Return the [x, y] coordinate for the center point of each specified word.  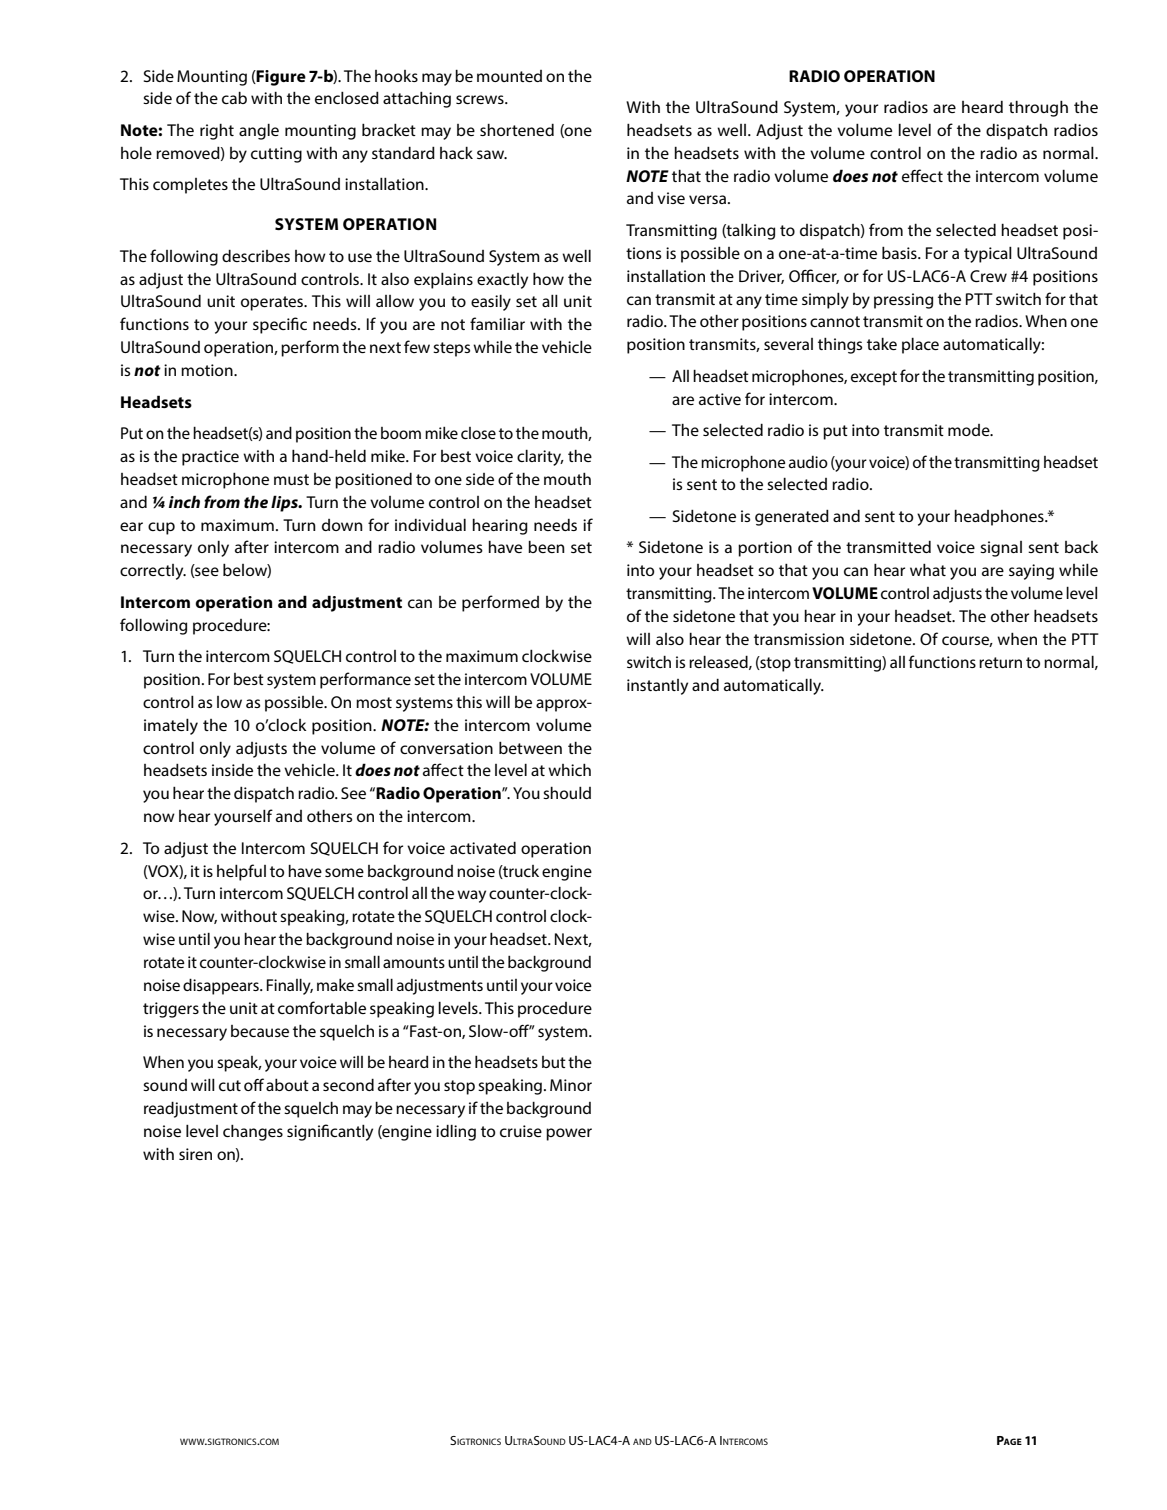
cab [234, 98]
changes [253, 1133]
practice [210, 458]
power [569, 1134]
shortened [517, 130]
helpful [241, 872]
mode [970, 430]
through [1038, 108]
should [567, 793]
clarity [540, 458]
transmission [799, 639]
